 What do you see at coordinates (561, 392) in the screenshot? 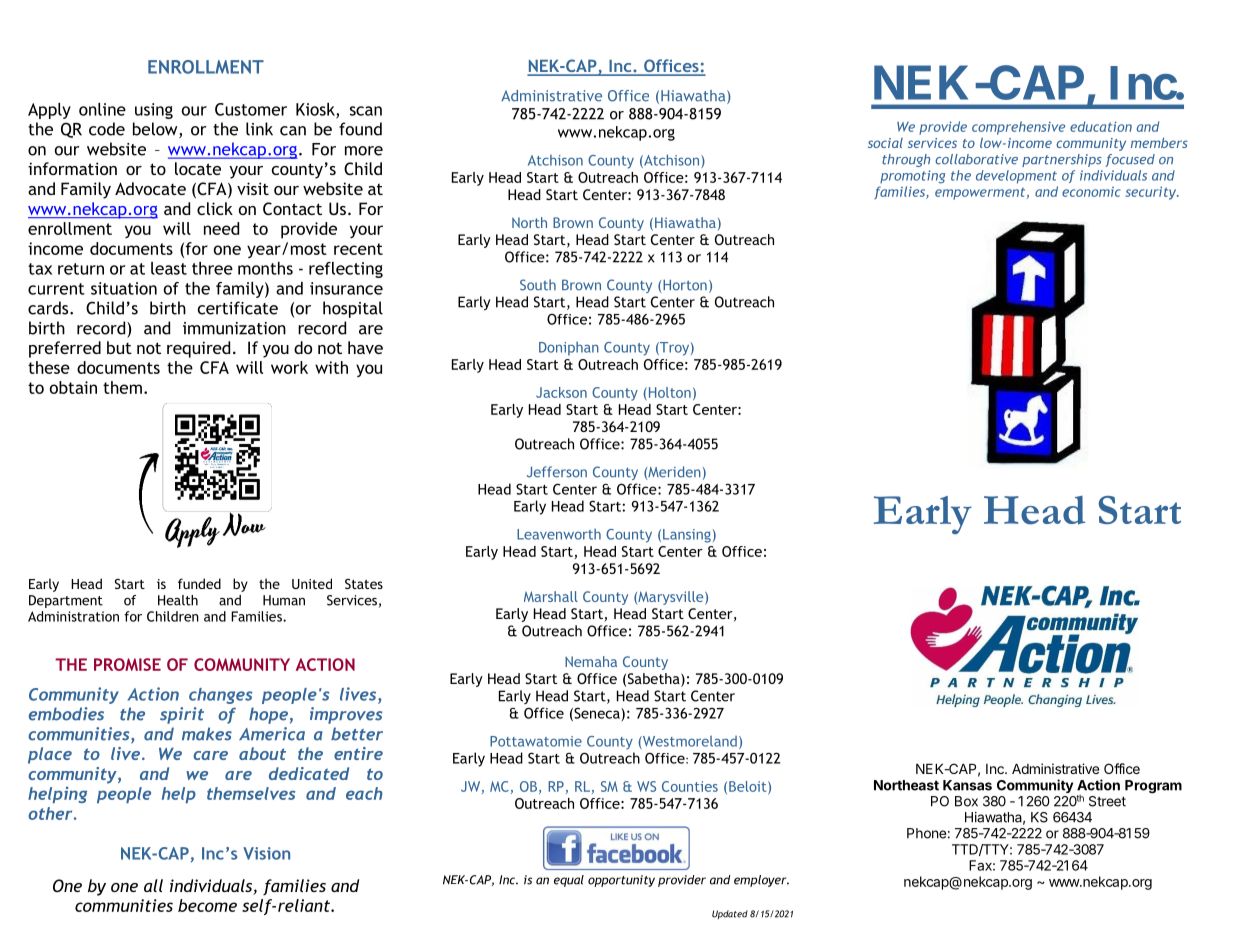
I see `Jackson` at bounding box center [561, 392].
